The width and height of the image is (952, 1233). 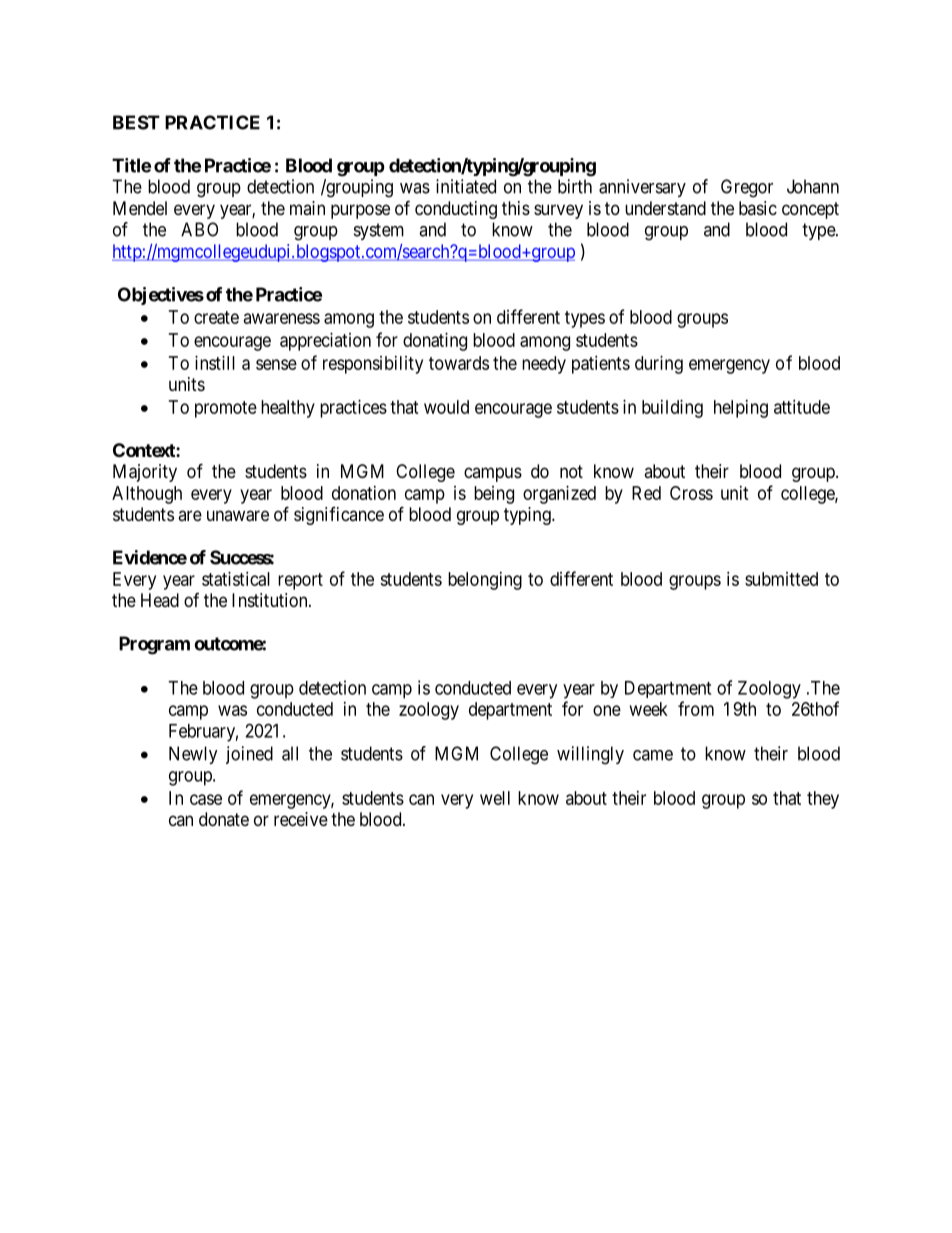 What do you see at coordinates (236, 579) in the image?
I see `statistical` at bounding box center [236, 579].
